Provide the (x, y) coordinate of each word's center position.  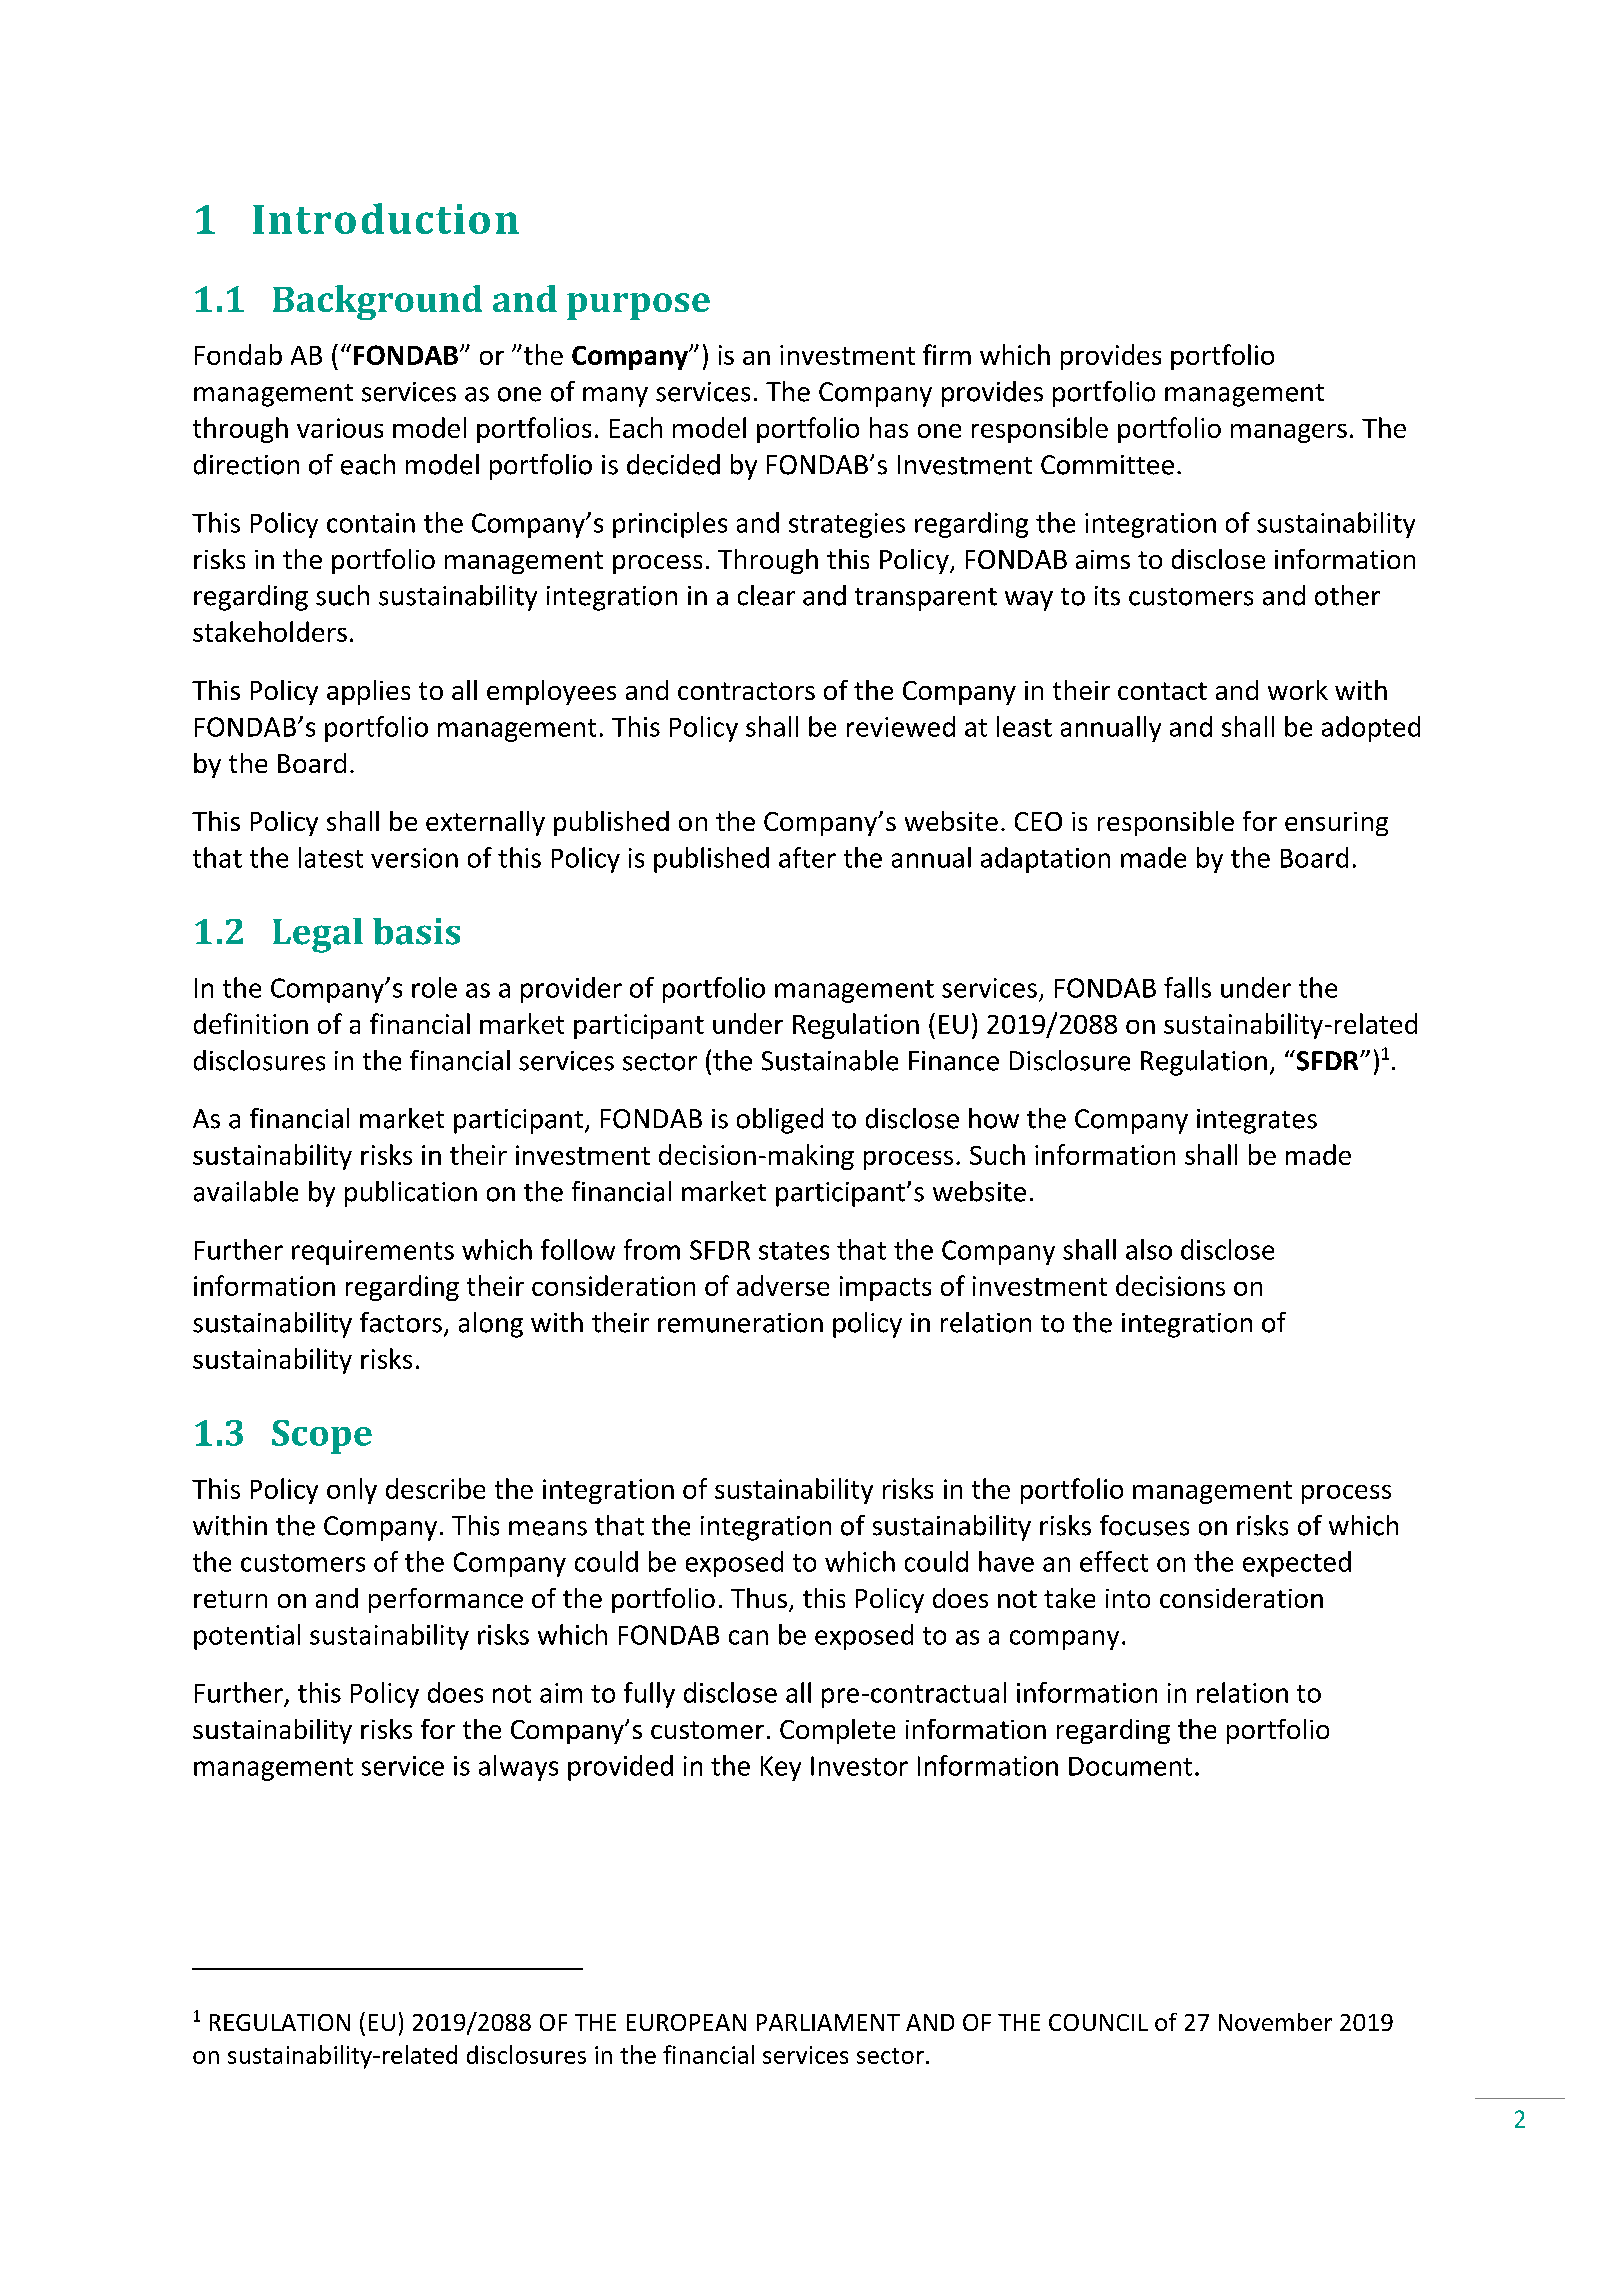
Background (377, 302)
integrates (1257, 1121)
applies (368, 692)
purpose (638, 306)
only (352, 1491)
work (1298, 690)
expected (1297, 1564)
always (518, 1768)
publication (411, 1194)
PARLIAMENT (828, 2022)
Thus (759, 1598)
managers (1289, 433)
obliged (780, 1121)
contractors (746, 691)
